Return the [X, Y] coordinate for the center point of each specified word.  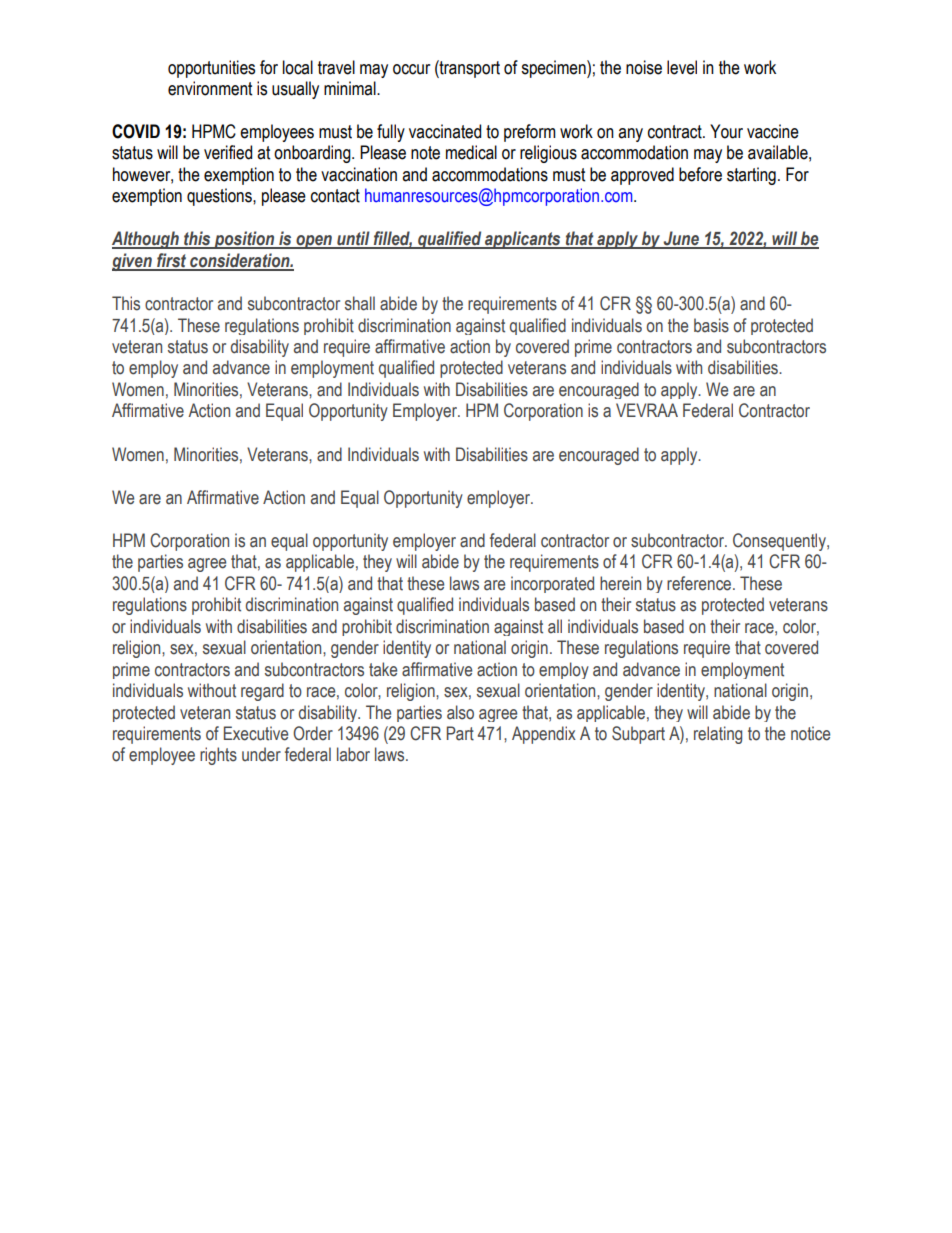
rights [218, 756]
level [682, 67]
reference [699, 583]
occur [411, 69]
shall [360, 303]
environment [210, 88]
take [383, 669]
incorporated [552, 584]
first [172, 261]
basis [711, 325]
